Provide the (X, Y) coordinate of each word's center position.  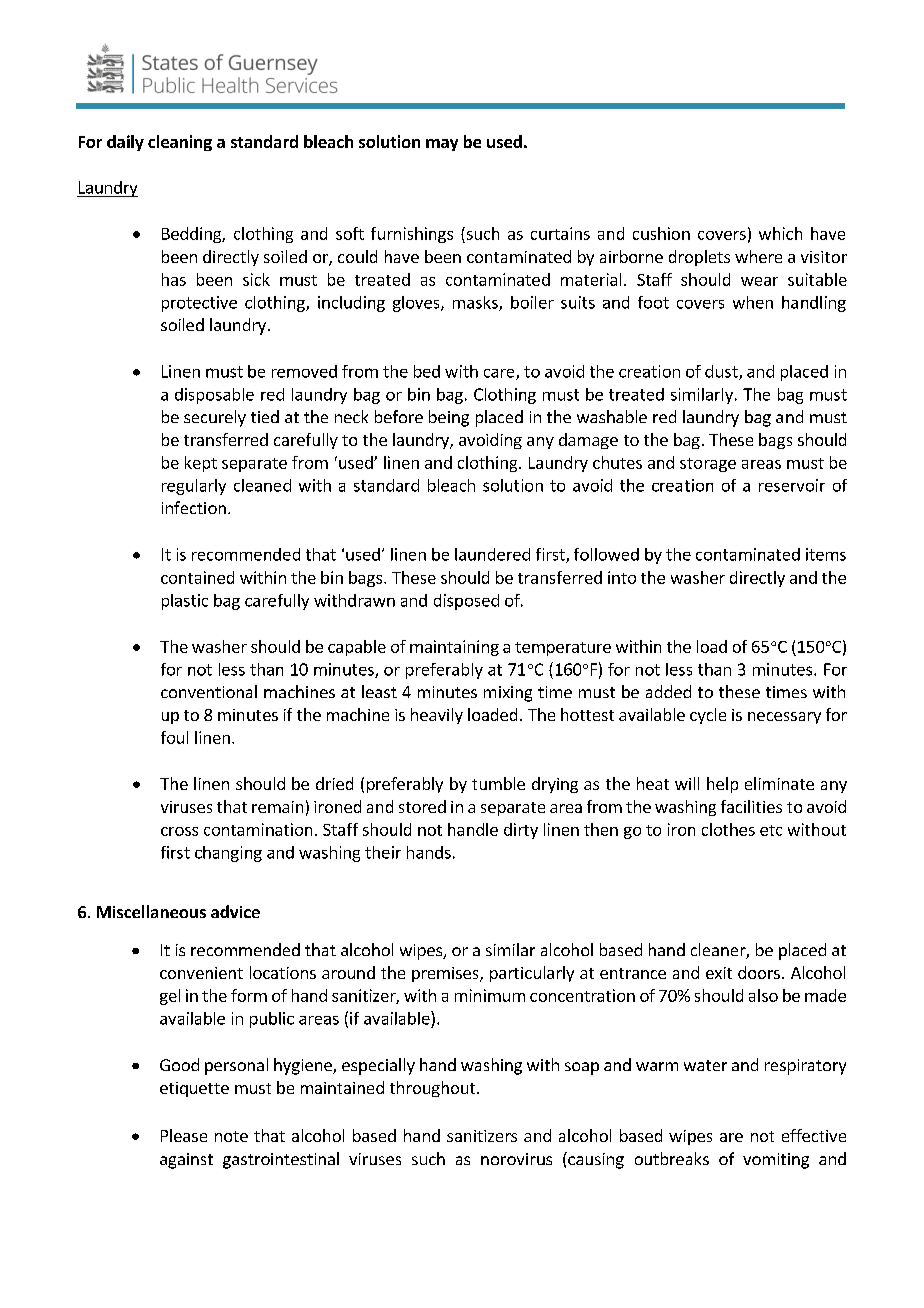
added (668, 691)
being (449, 418)
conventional (209, 691)
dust (722, 372)
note (231, 1136)
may (442, 145)
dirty (521, 831)
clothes (728, 829)
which (780, 233)
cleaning (180, 143)
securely (215, 418)
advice (235, 911)
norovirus (516, 1159)
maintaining (454, 648)
